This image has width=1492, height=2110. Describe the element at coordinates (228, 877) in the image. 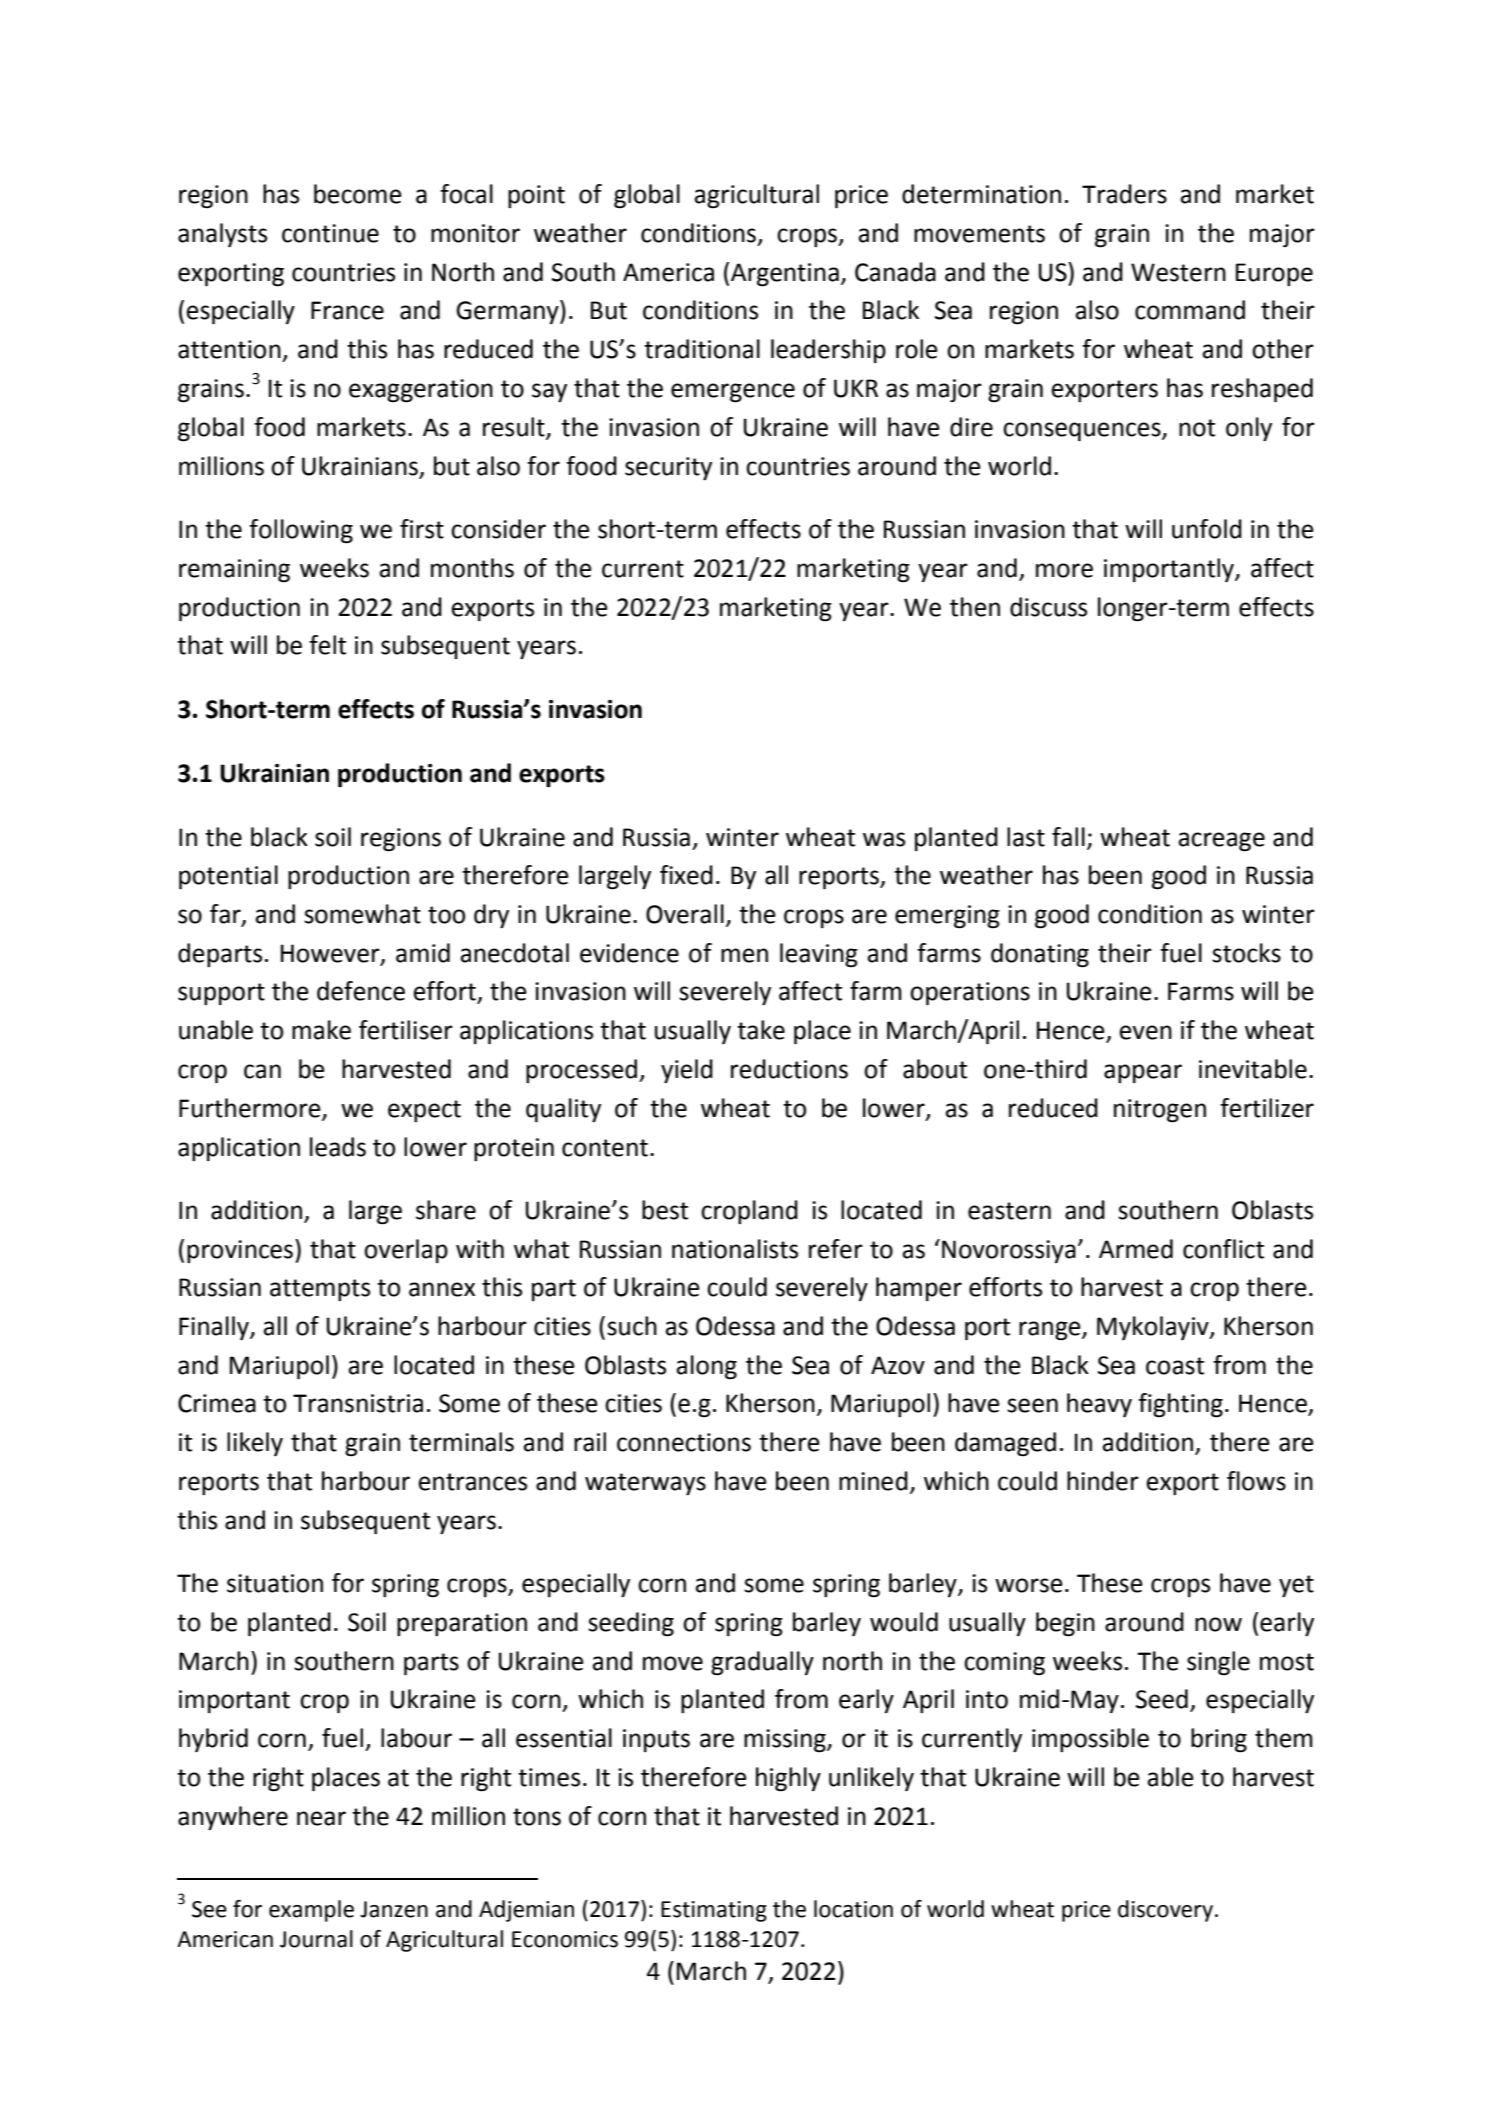

I see `potential` at that location.
